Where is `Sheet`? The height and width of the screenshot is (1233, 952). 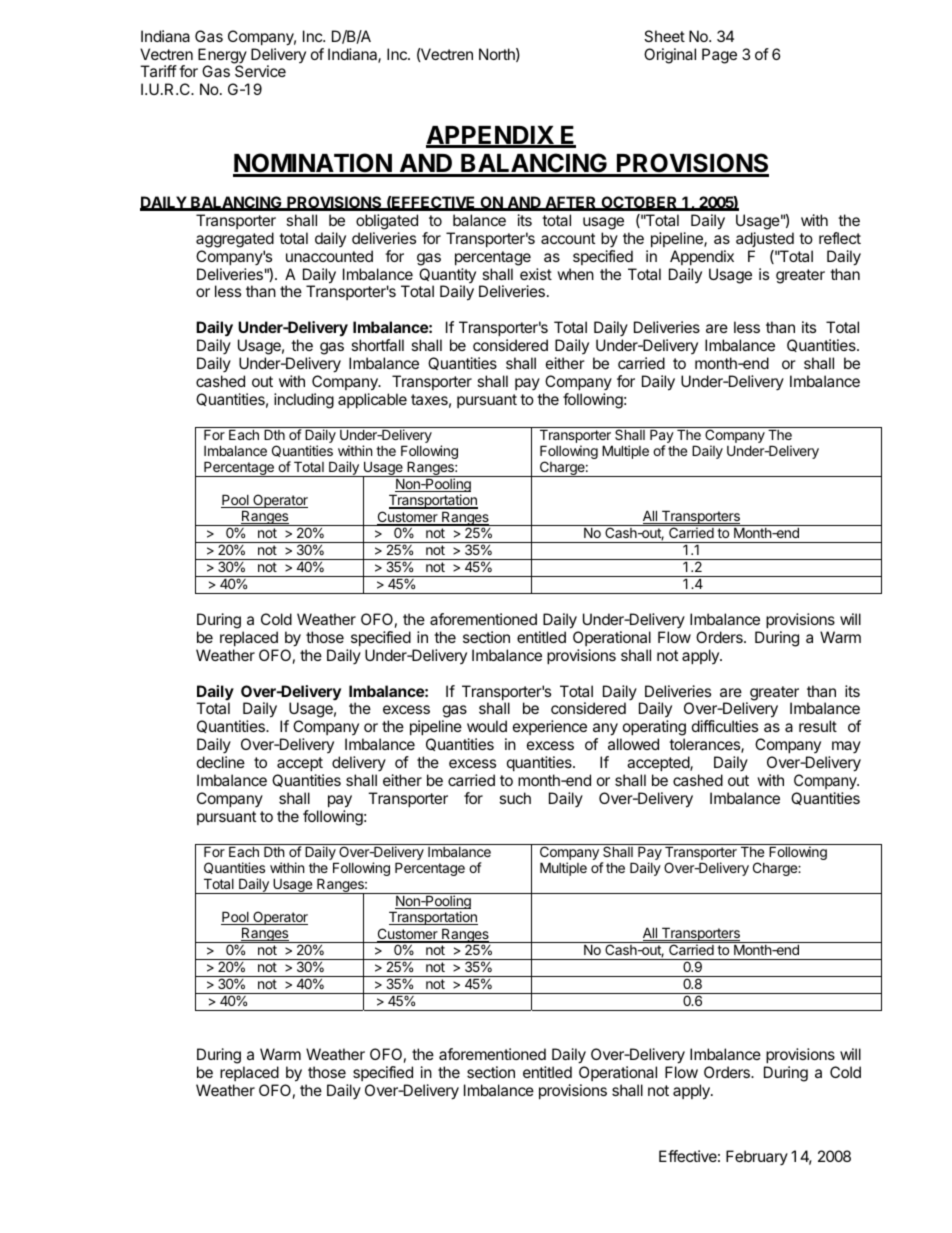
Sheet is located at coordinates (664, 36).
